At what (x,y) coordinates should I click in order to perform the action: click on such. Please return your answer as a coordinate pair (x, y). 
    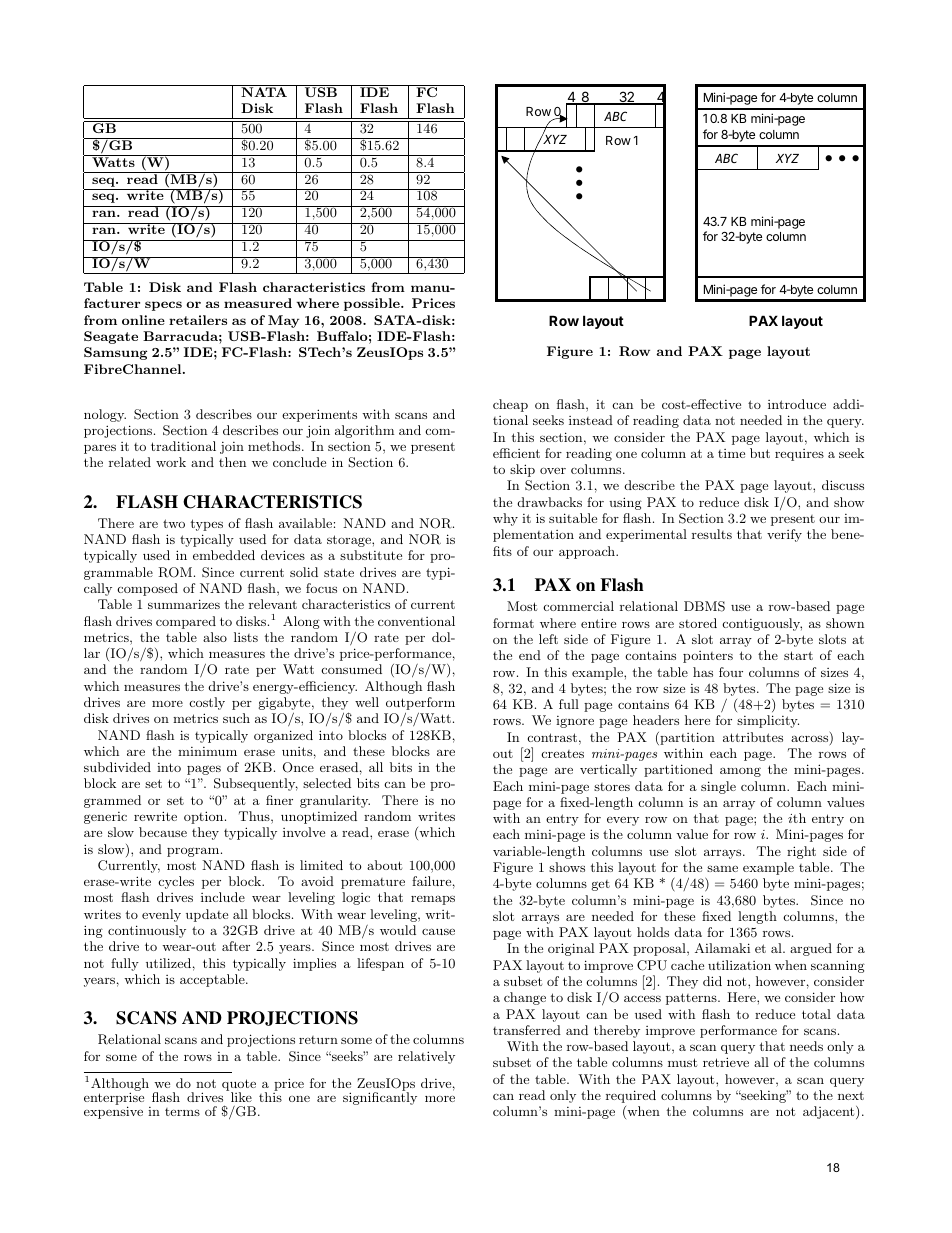
    Looking at the image, I should click on (236, 718).
